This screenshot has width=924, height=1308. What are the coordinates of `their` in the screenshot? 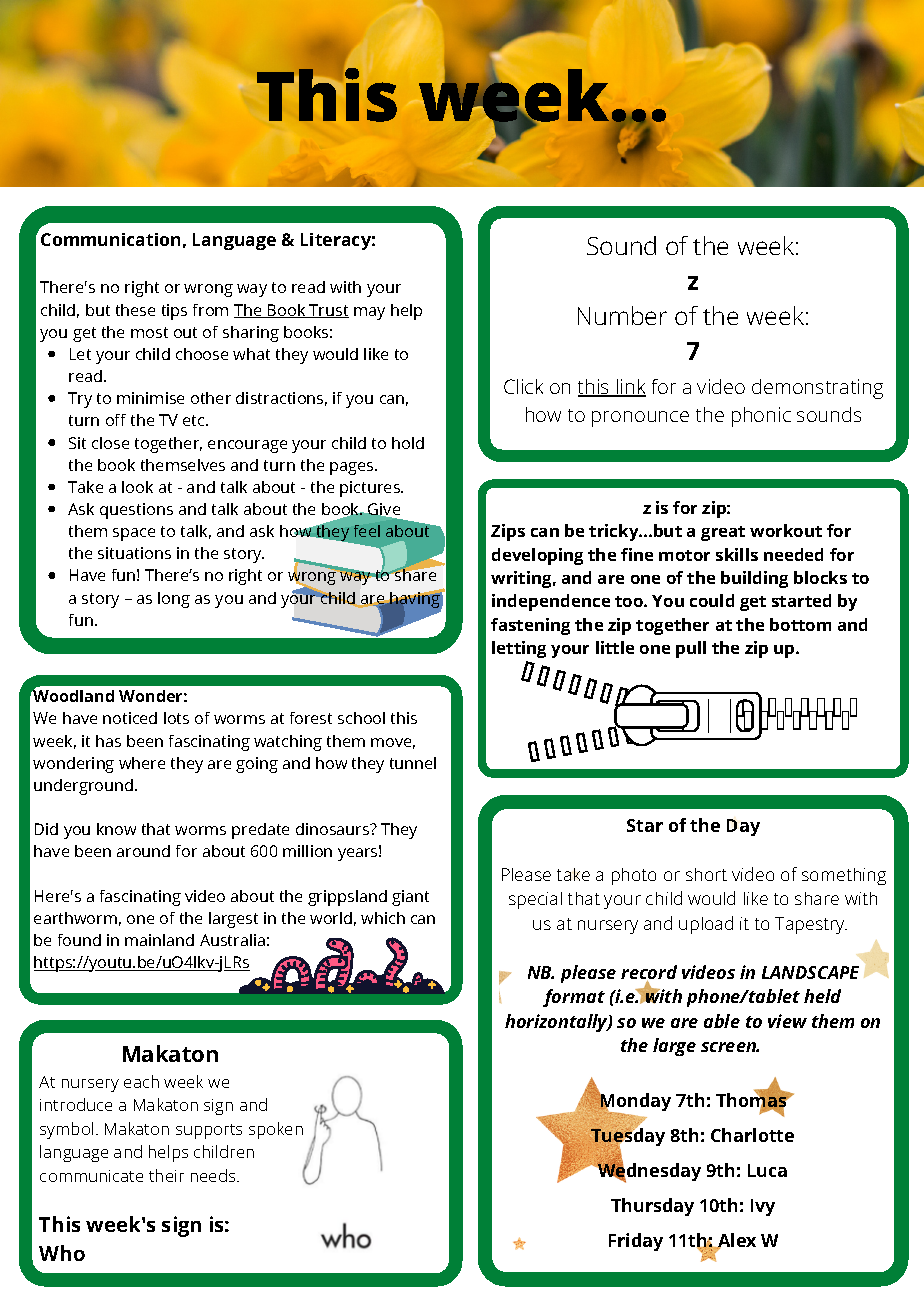 It's located at (166, 1175).
